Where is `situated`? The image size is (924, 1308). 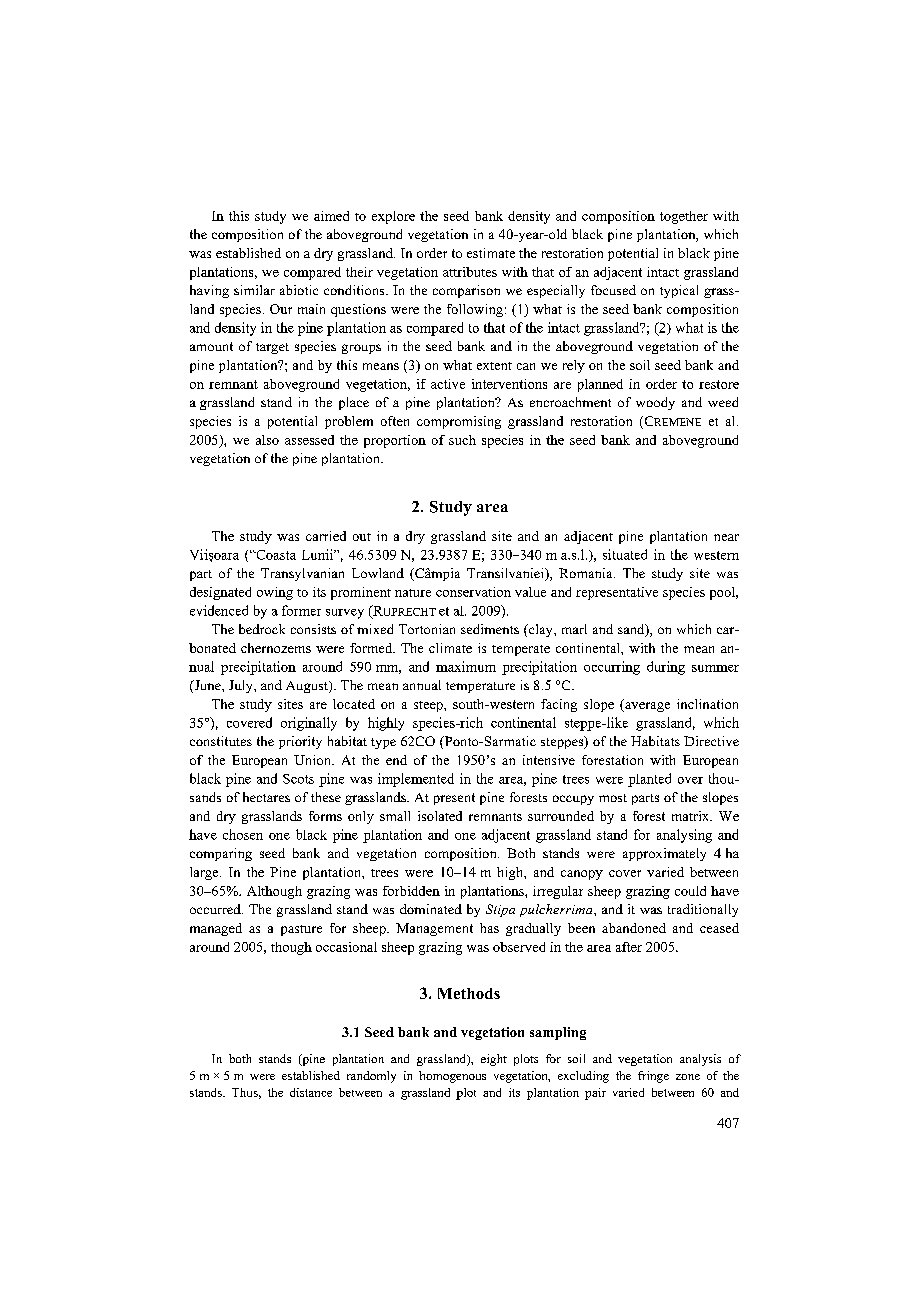
situated is located at coordinates (625, 554).
